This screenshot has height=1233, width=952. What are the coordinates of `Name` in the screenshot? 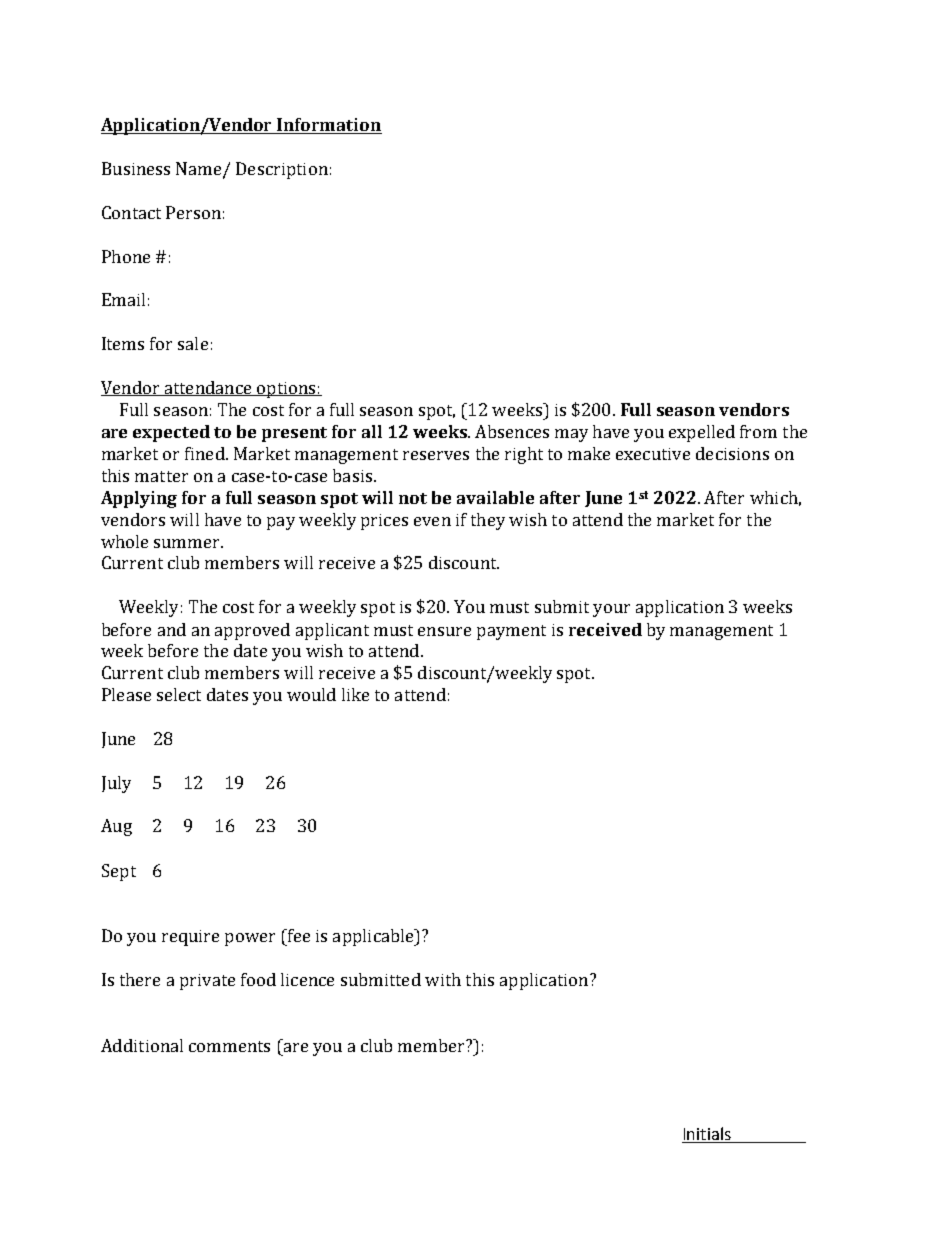 It's located at (200, 169).
